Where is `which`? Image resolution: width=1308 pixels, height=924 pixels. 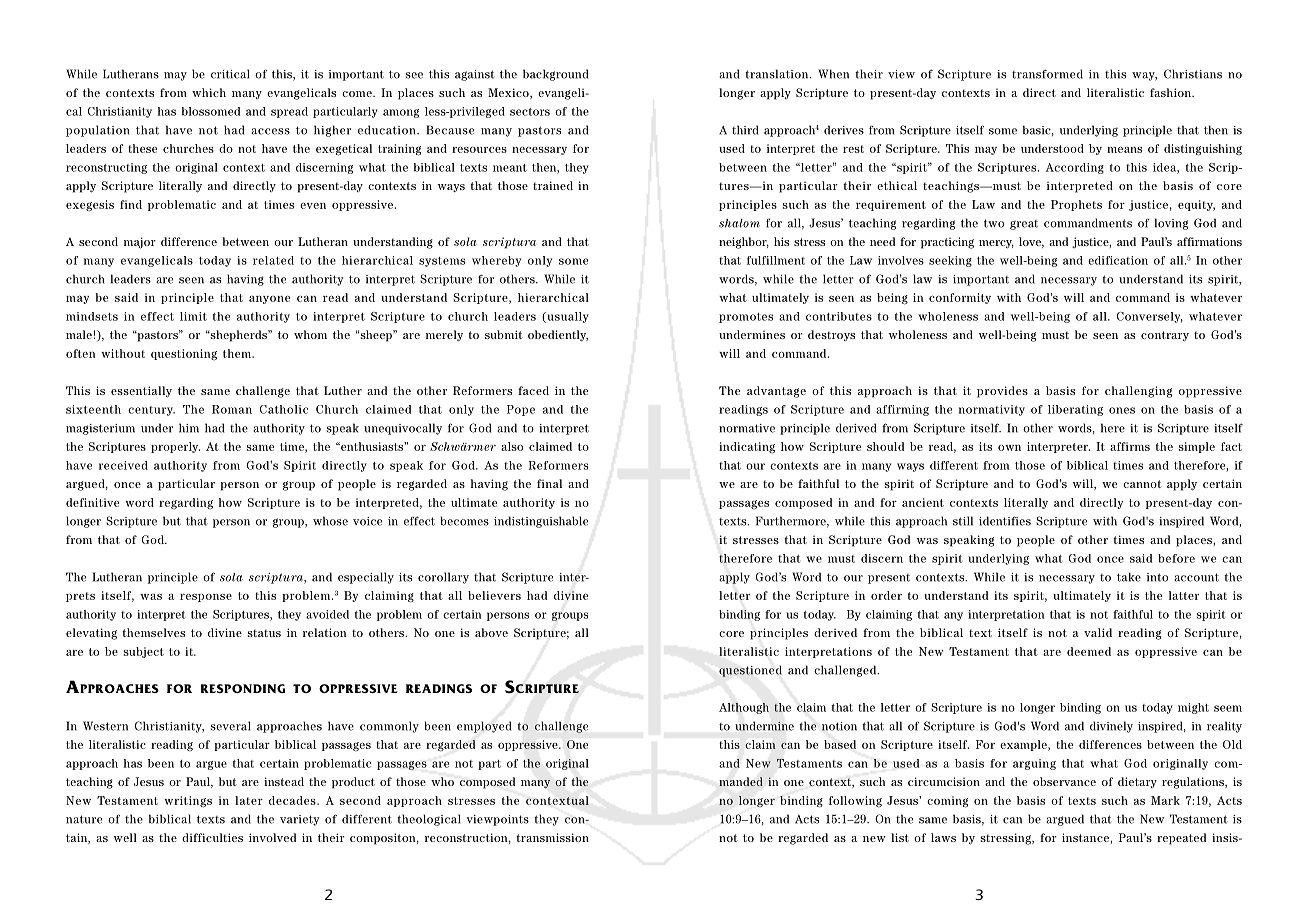
which is located at coordinates (209, 92).
